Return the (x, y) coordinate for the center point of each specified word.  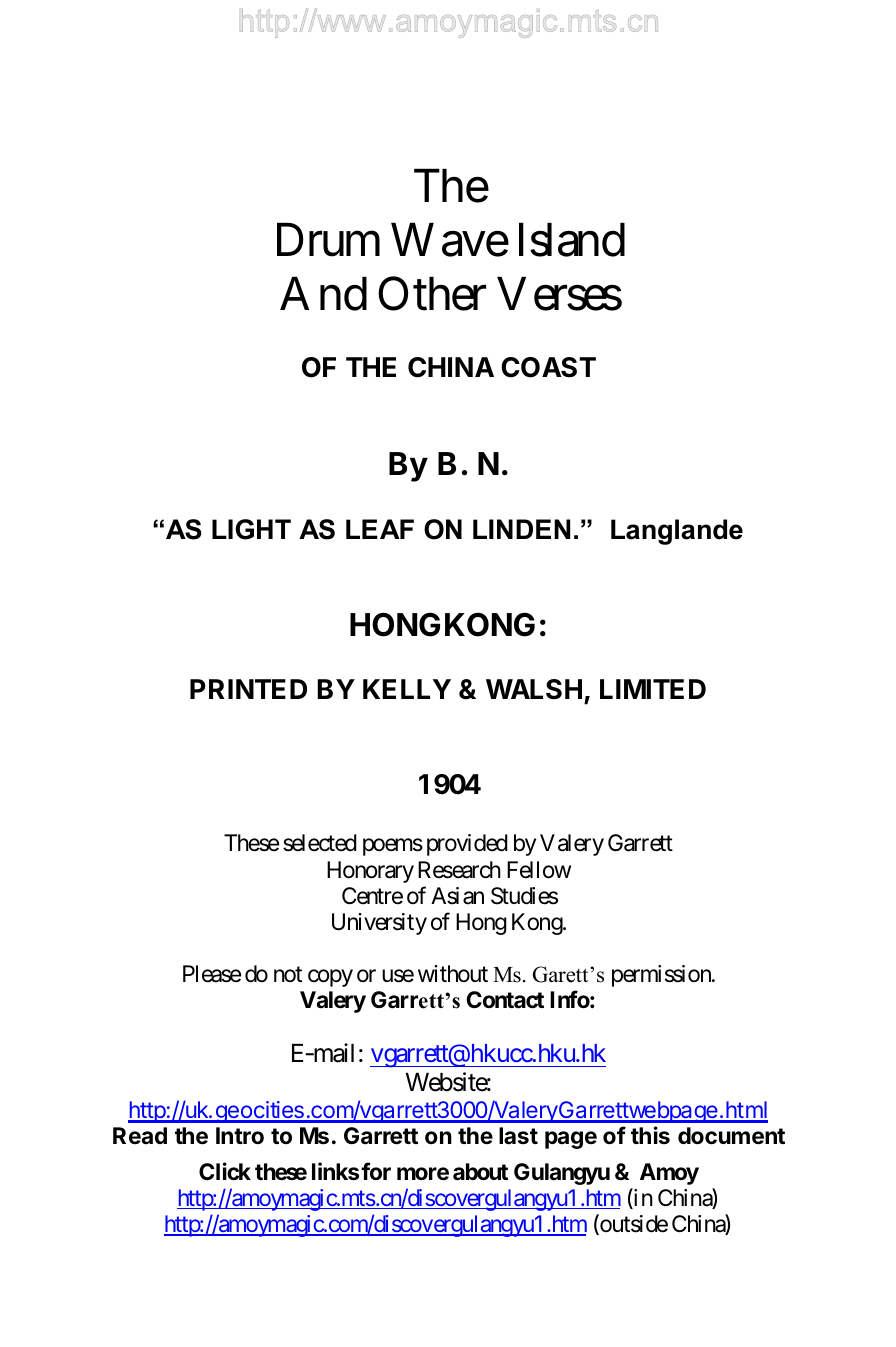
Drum (328, 239)
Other (432, 293)
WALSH (534, 689)
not (288, 974)
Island (572, 239)
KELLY (407, 689)
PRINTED (248, 689)
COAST (548, 367)
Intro (240, 1136)
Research (459, 870)
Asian (457, 896)
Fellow (539, 870)
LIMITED (653, 689)
